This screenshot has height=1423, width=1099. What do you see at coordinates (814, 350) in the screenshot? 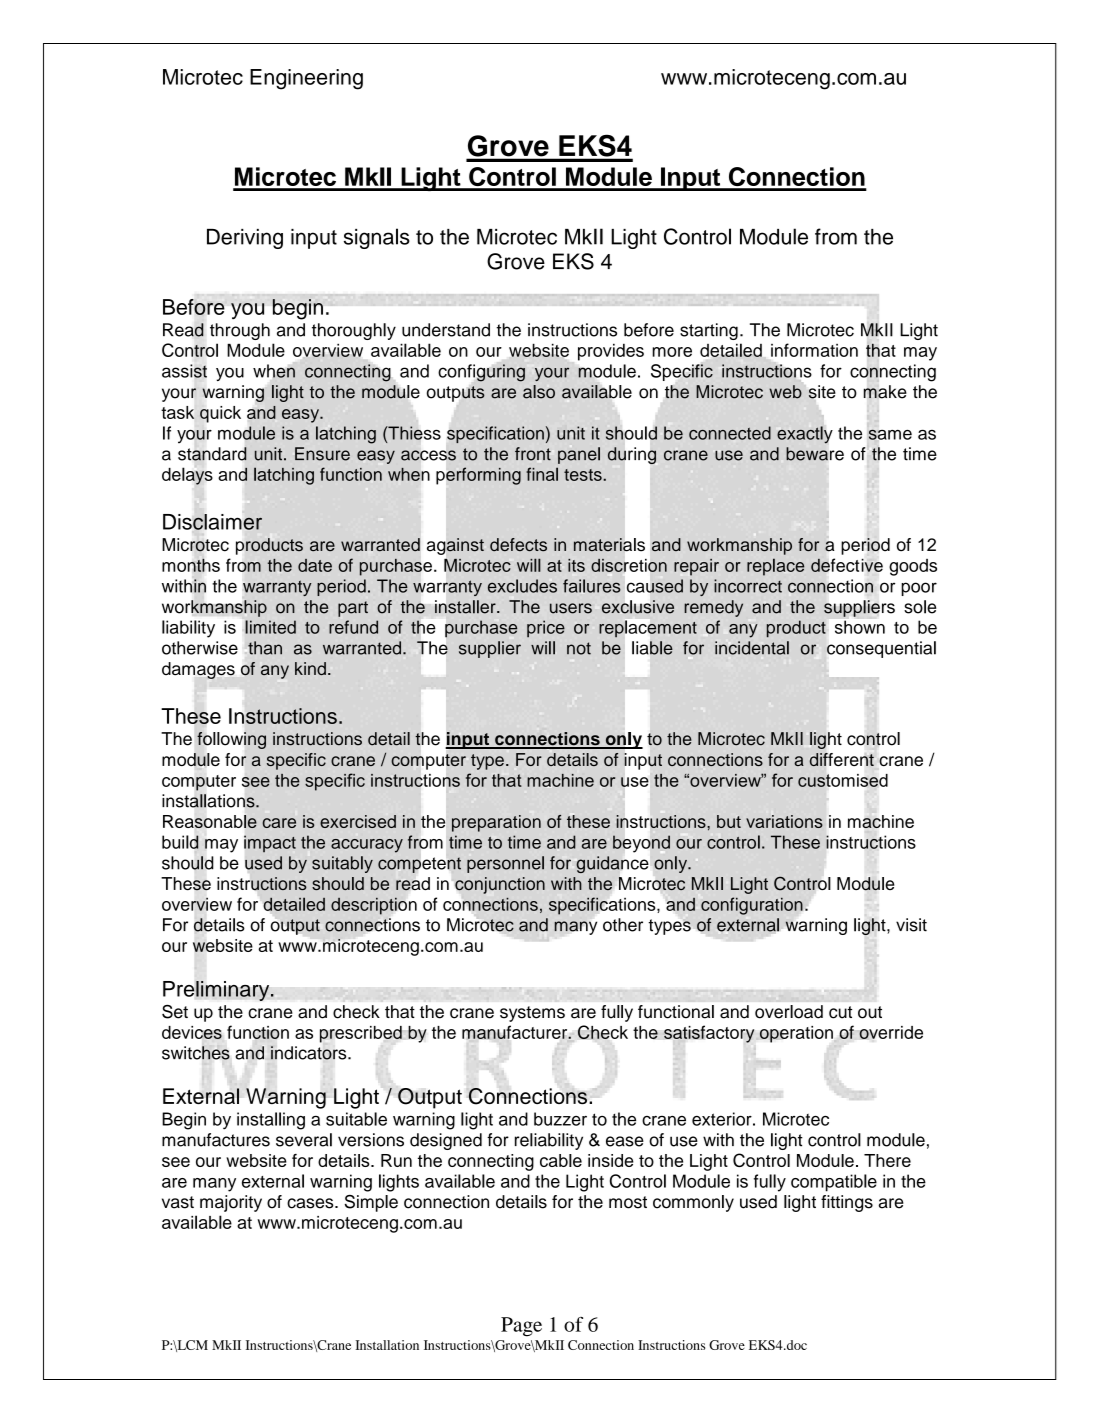
I see `information` at bounding box center [814, 350].
